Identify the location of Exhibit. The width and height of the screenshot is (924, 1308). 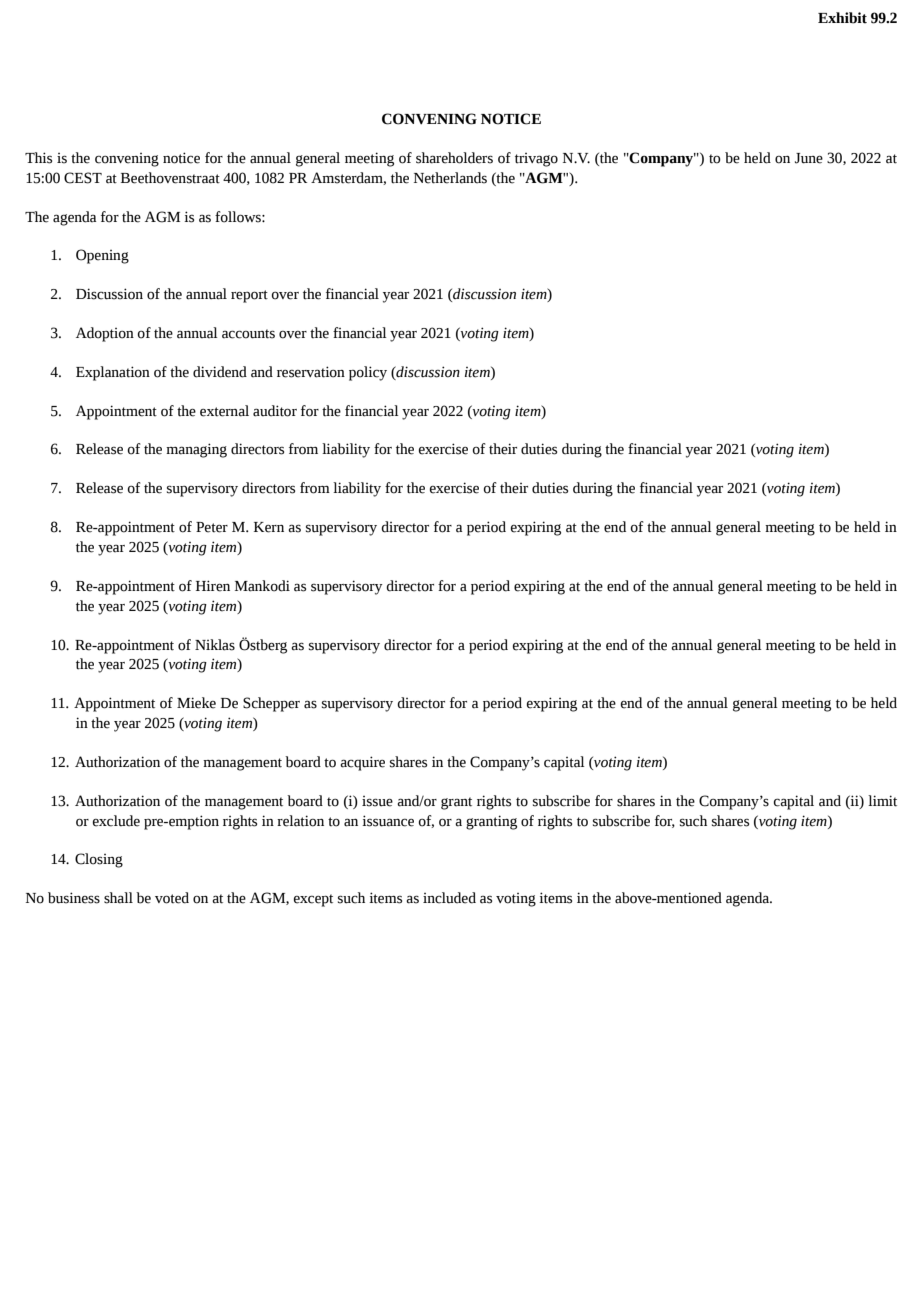
(842, 18).
